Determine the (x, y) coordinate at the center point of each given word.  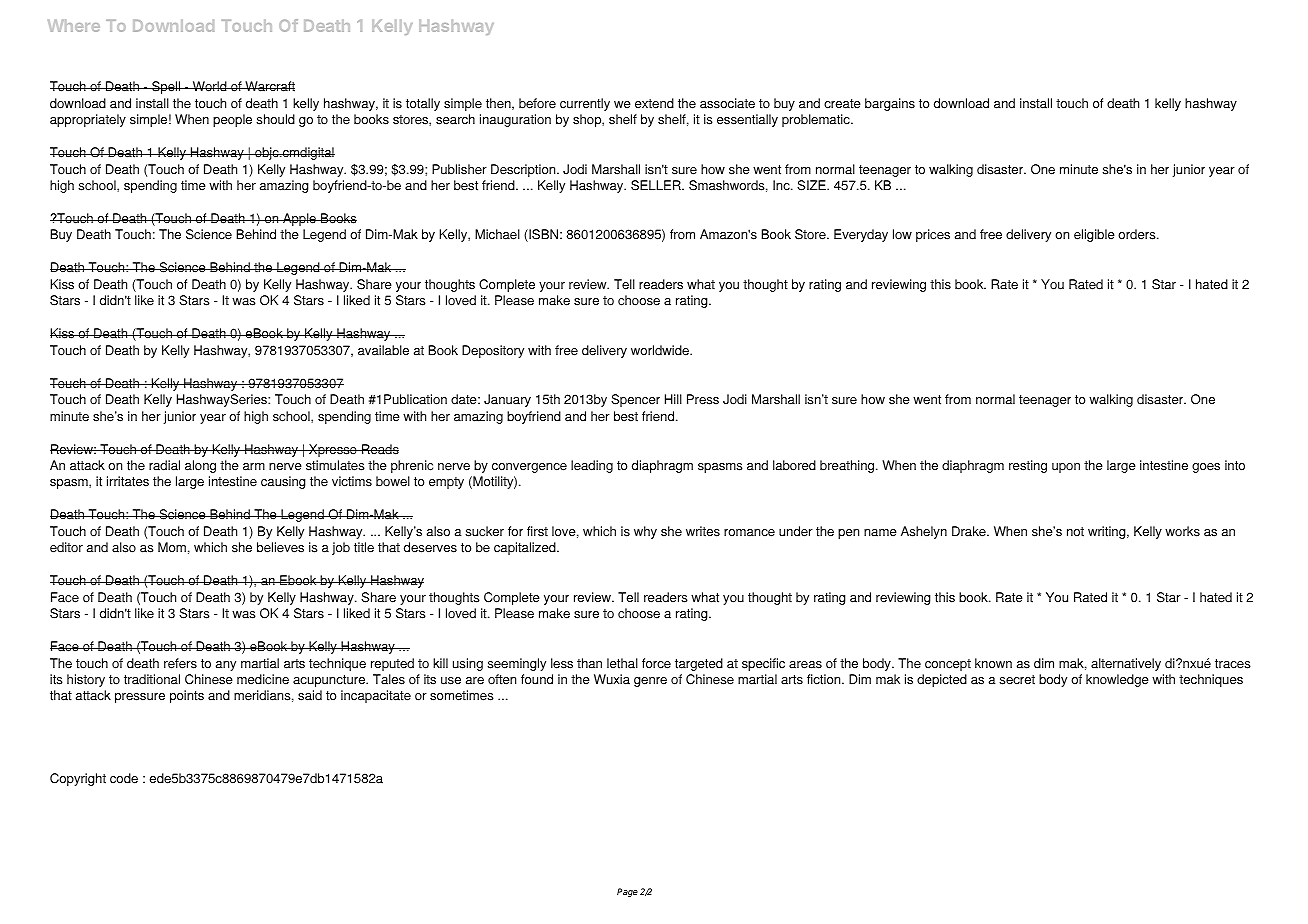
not (1075, 532)
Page (627, 892)
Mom (172, 547)
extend (654, 103)
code (124, 778)
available (383, 350)
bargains (890, 104)
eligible (1094, 235)
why (645, 532)
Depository (493, 351)
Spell (166, 87)
